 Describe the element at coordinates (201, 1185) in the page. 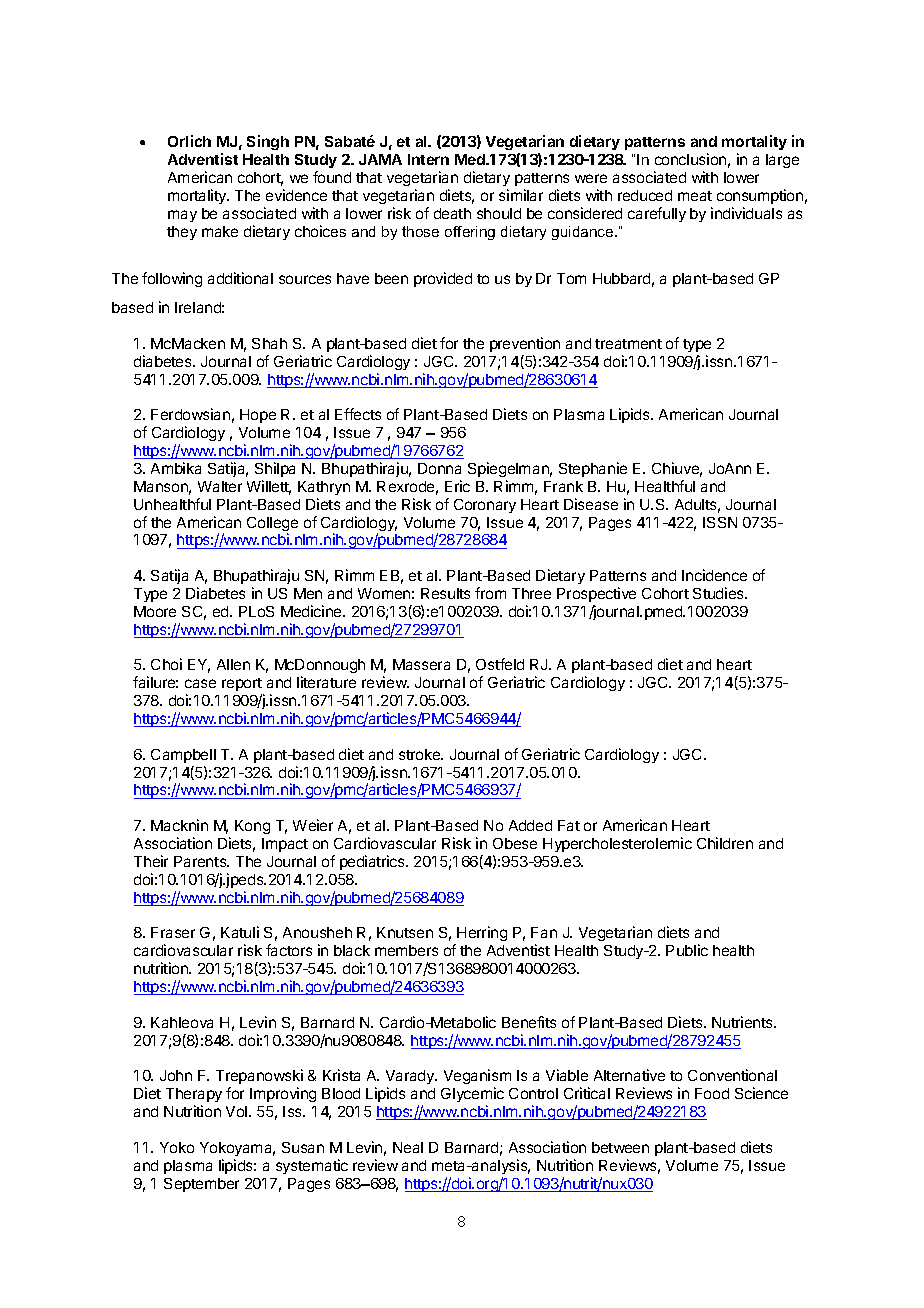

I see `September` at that location.
